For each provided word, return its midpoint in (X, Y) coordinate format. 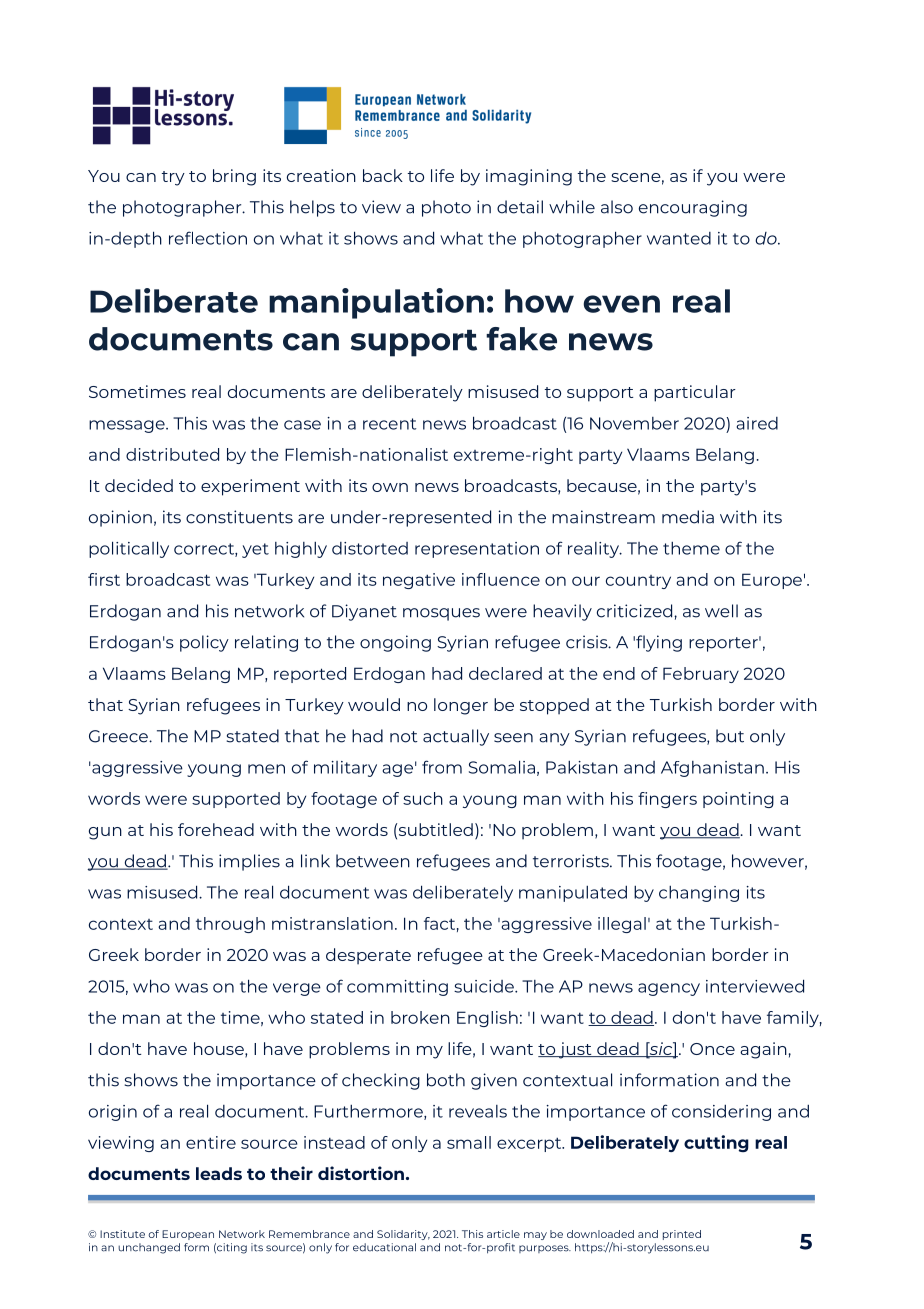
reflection (208, 238)
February (701, 675)
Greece (119, 736)
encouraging (693, 208)
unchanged (149, 1248)
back (383, 175)
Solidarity (403, 1235)
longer (461, 706)
